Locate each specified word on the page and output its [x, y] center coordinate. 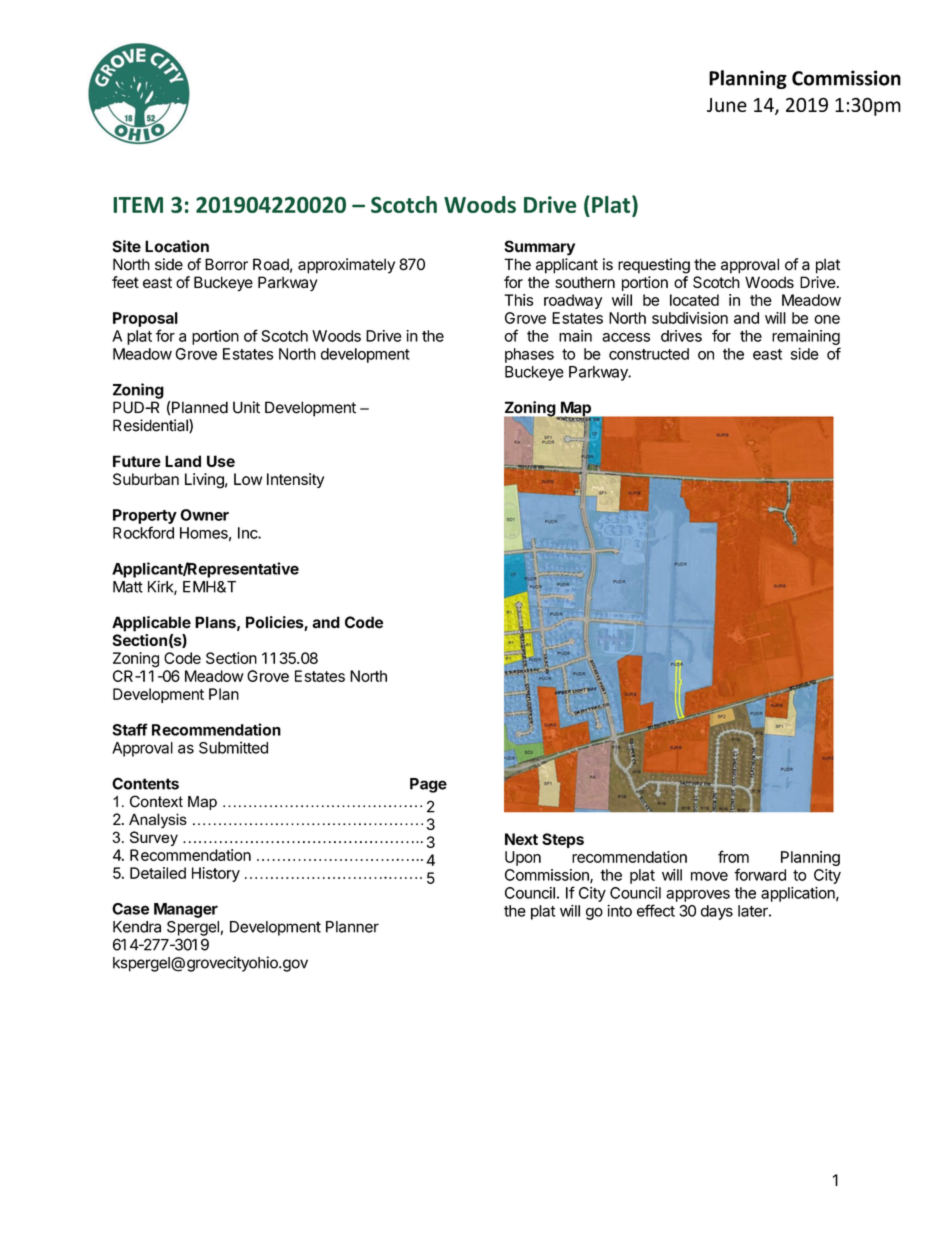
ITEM [138, 205]
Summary [539, 248]
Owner [204, 515]
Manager [186, 910]
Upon [523, 858]
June [727, 105]
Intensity [295, 480]
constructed [649, 354]
